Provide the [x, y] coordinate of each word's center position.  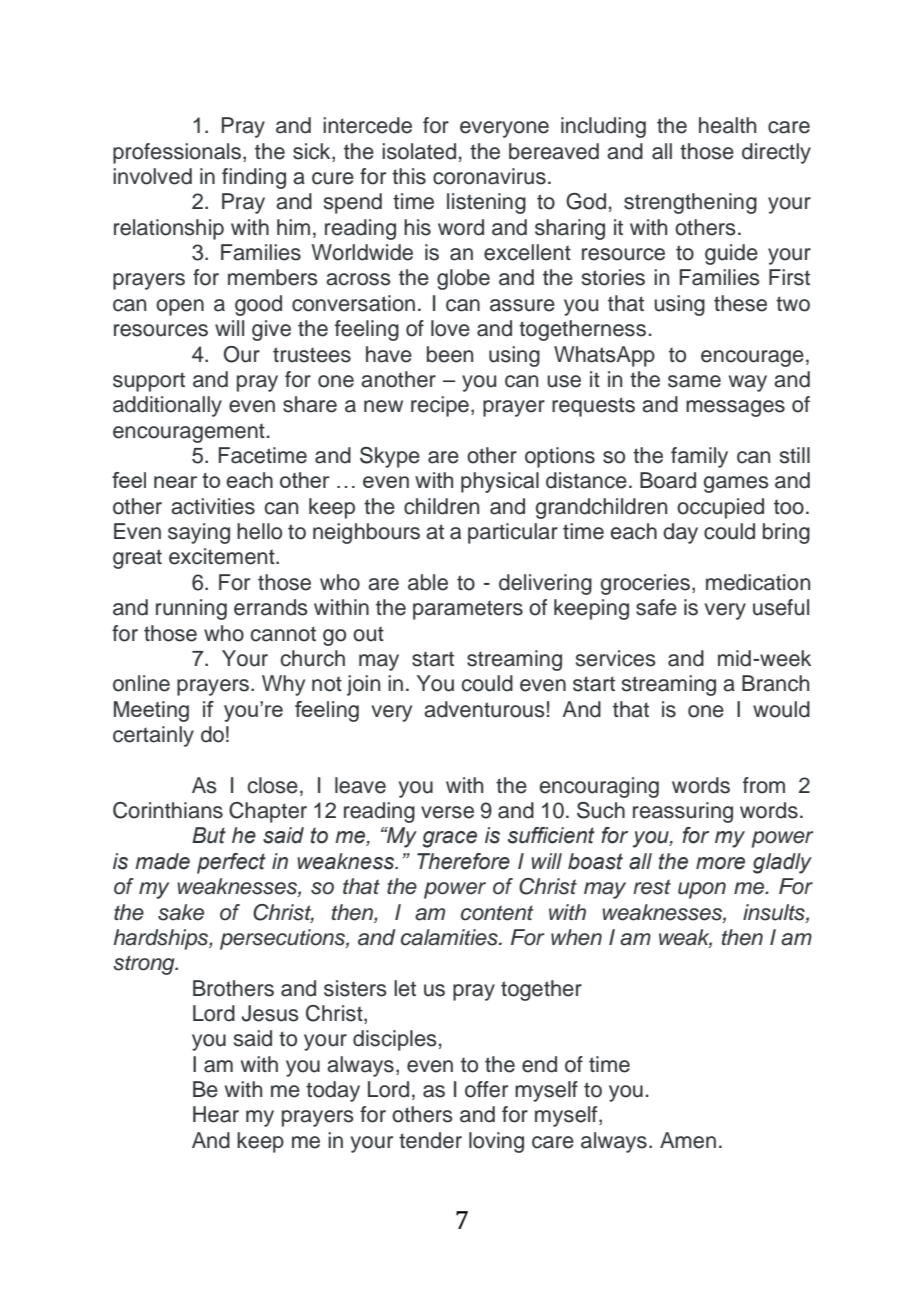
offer [486, 1089]
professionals [177, 153]
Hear [216, 1114]
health [727, 125]
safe [656, 607]
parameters [468, 610]
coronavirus [489, 176]
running [191, 609]
